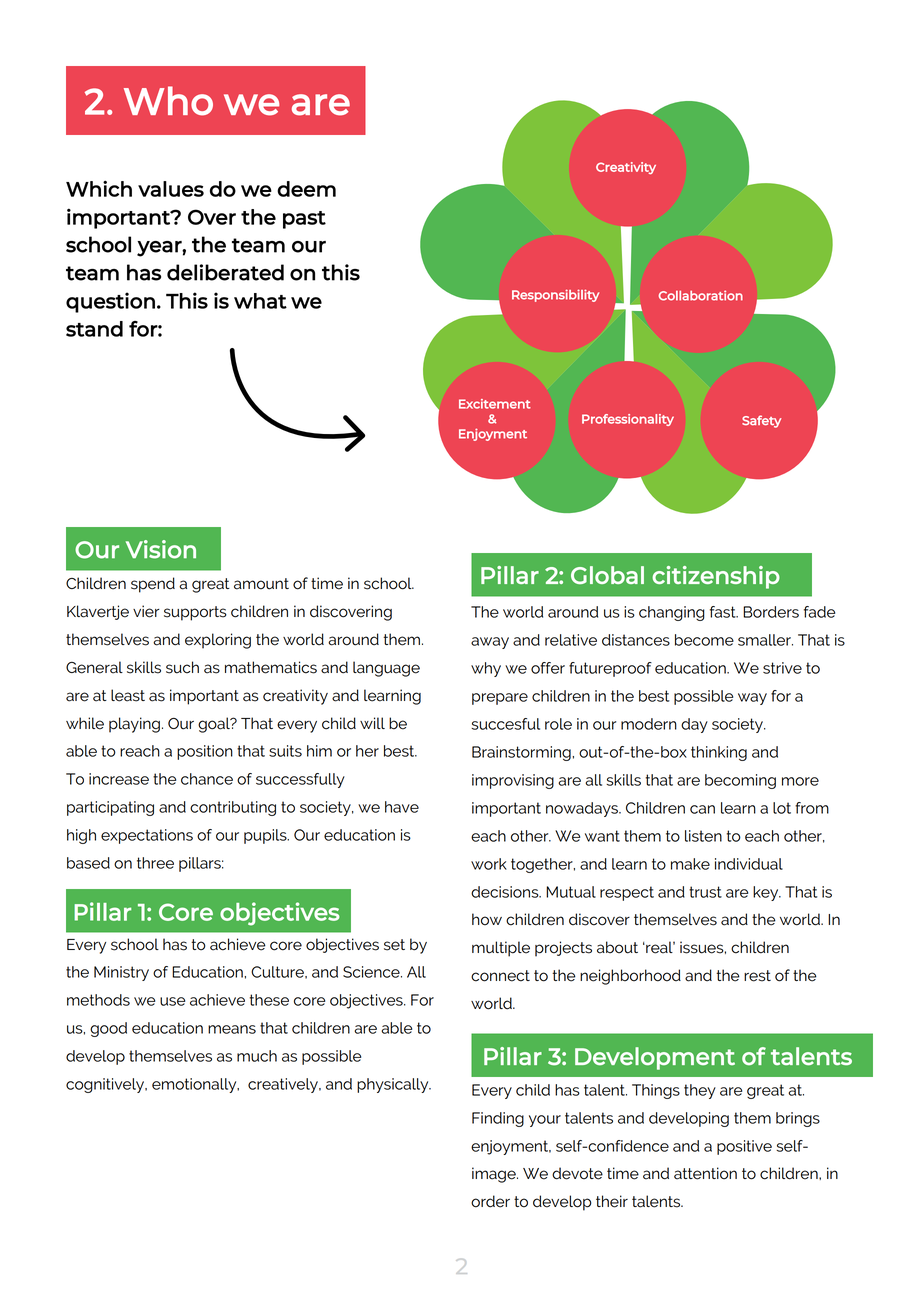  What do you see at coordinates (306, 189) in the screenshot?
I see `deem` at bounding box center [306, 189].
